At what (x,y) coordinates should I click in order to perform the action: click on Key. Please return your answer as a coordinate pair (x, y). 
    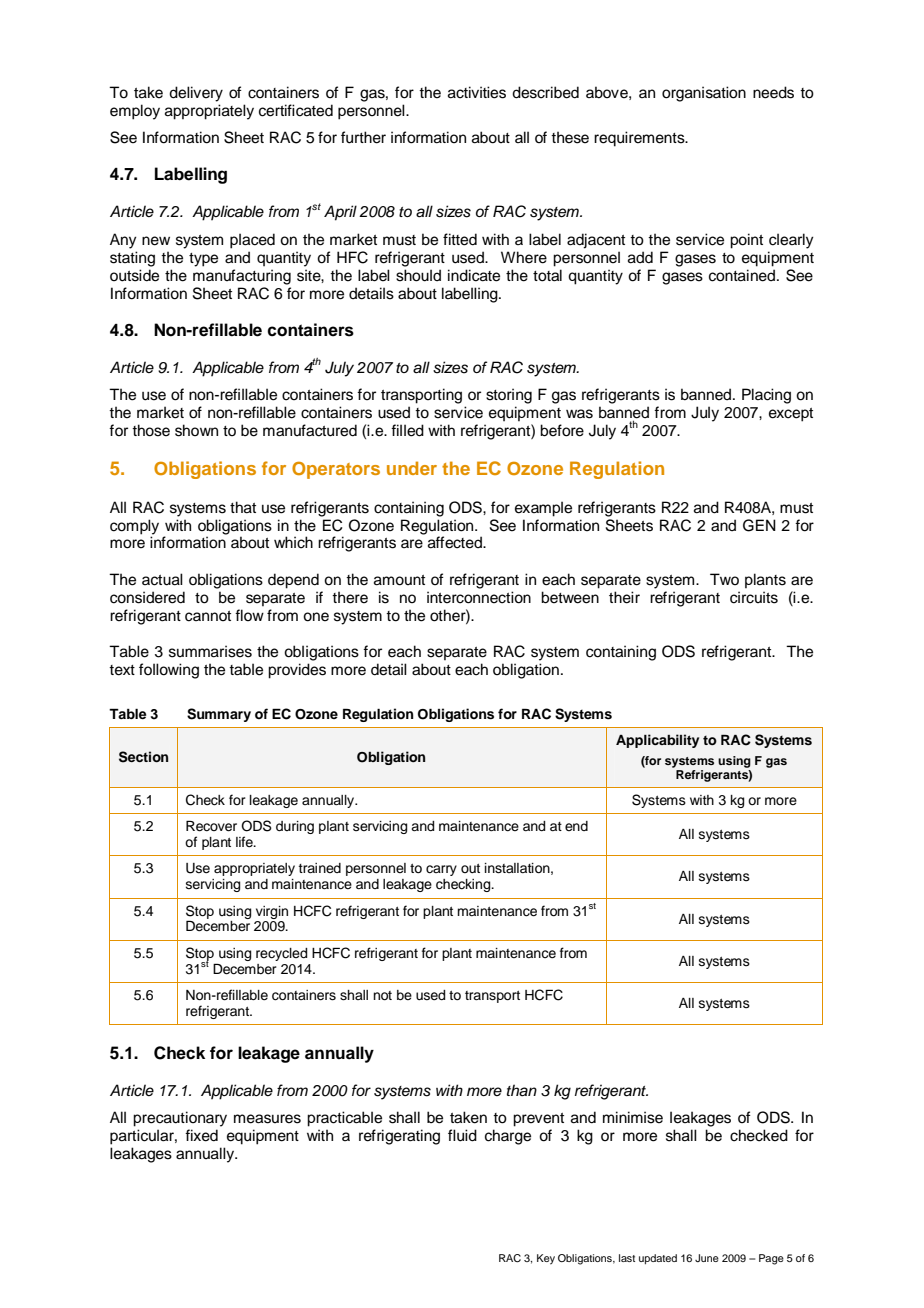
    Looking at the image, I should click on (546, 1259).
